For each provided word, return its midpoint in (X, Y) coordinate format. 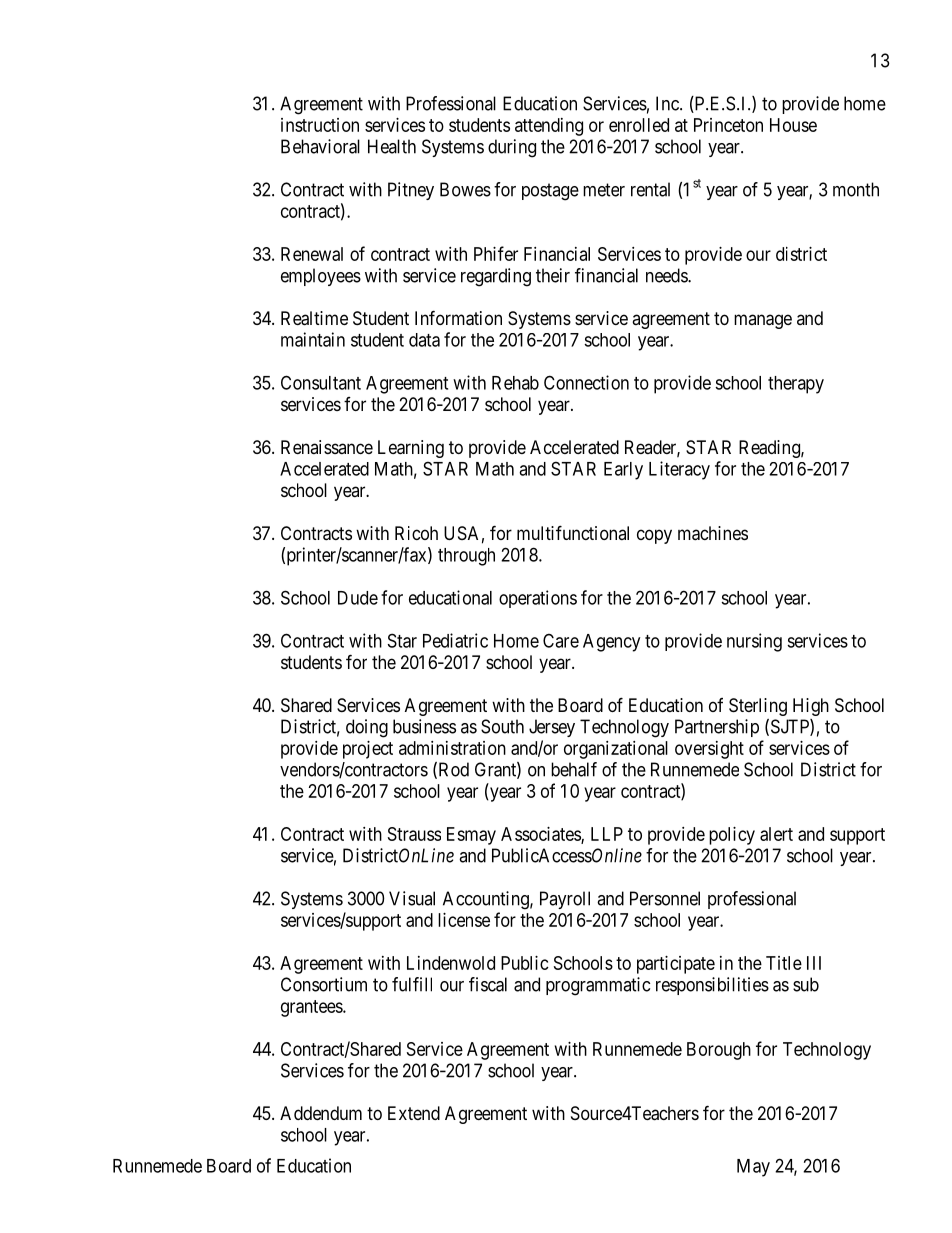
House (793, 125)
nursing (754, 642)
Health (392, 146)
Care (561, 640)
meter (604, 190)
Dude (358, 598)
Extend (414, 1113)
